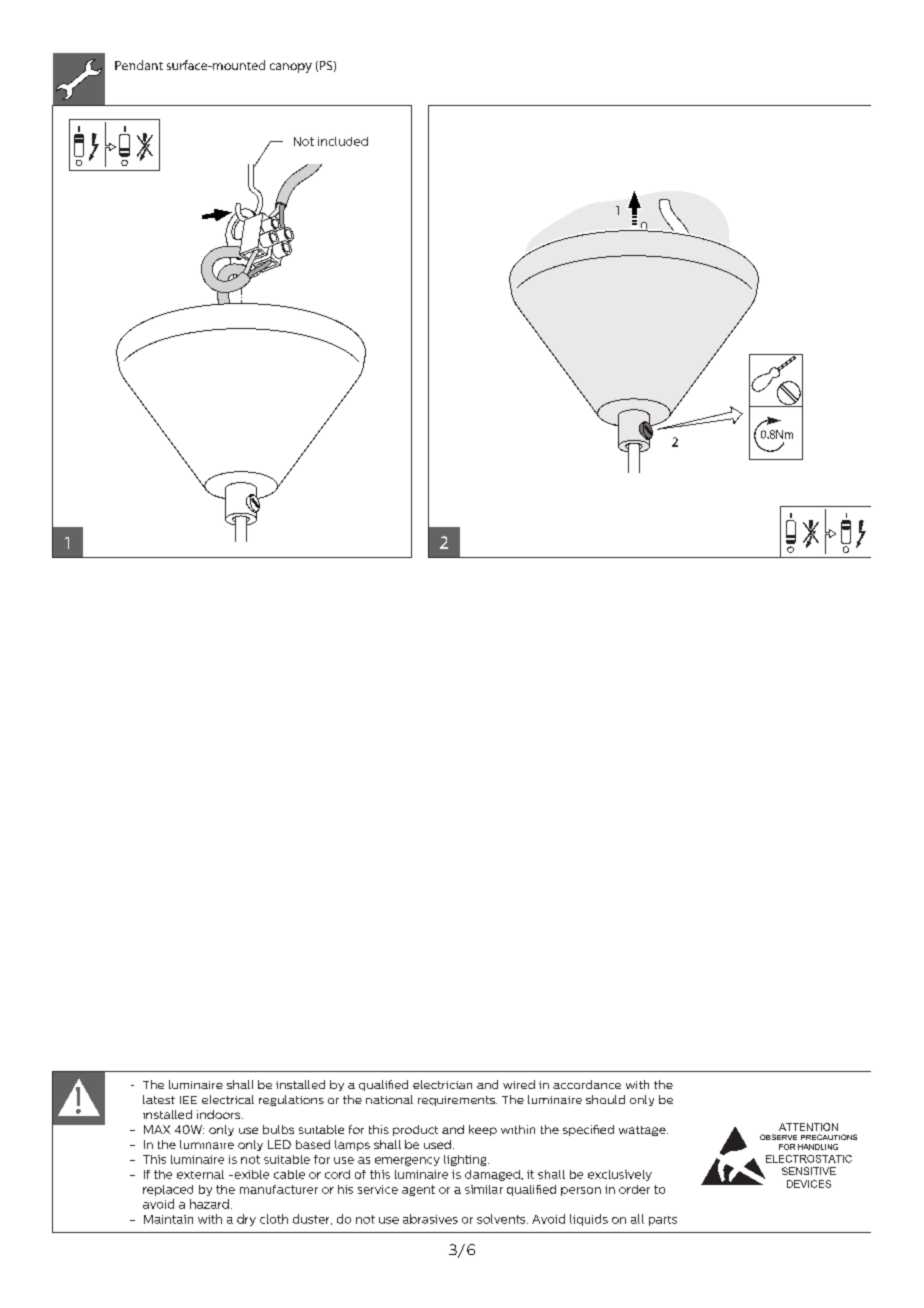 Image resolution: width=924 pixels, height=1308 pixels. What do you see at coordinates (484, 1189) in the page?
I see `similar` at bounding box center [484, 1189].
